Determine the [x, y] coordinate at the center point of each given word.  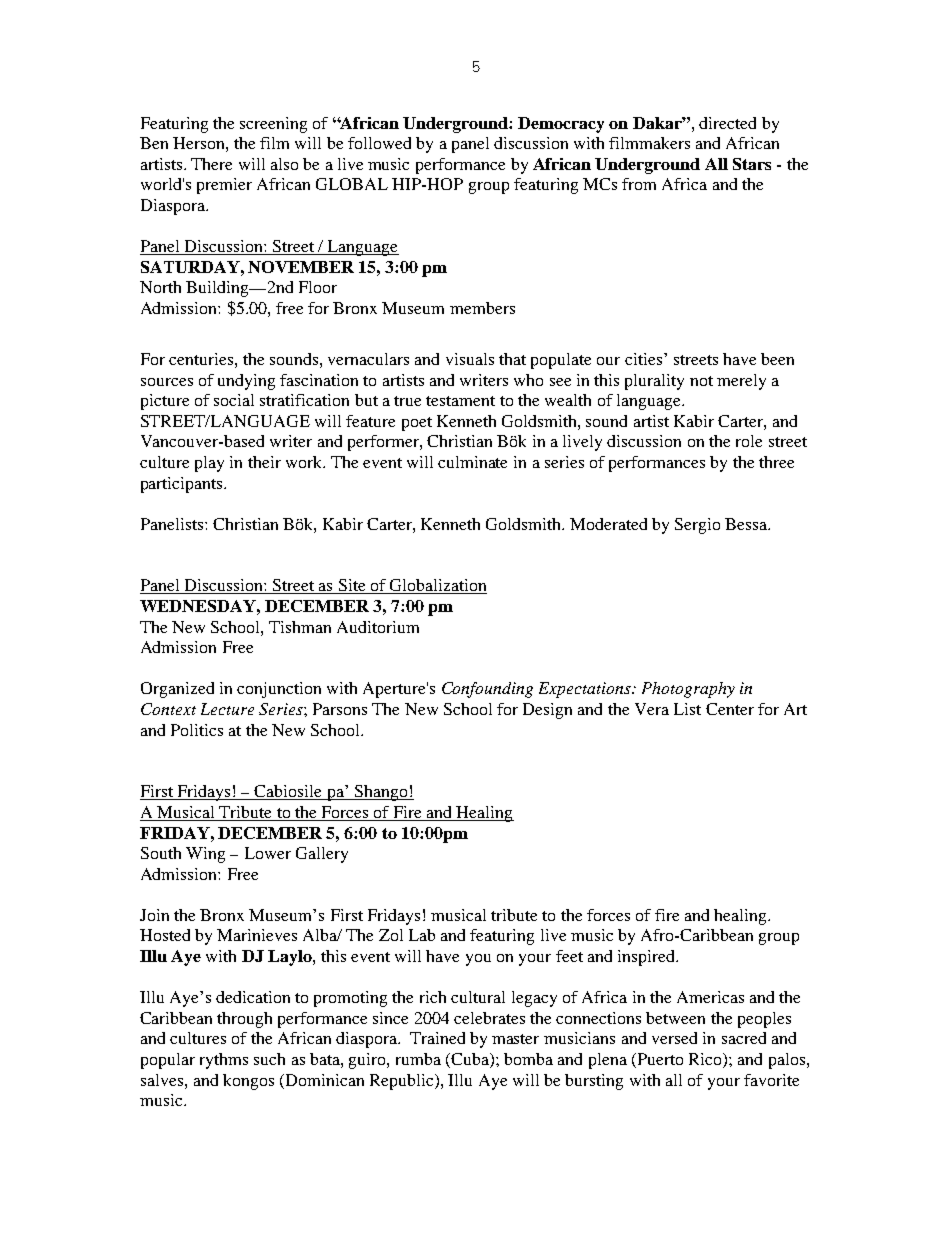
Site [352, 586]
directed [727, 123]
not [701, 381]
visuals [470, 359]
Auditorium [378, 627]
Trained [437, 1038]
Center [730, 709]
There [211, 164]
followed [379, 143]
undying [246, 382]
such [269, 1059]
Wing [205, 855]
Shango [381, 793]
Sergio [697, 526]
